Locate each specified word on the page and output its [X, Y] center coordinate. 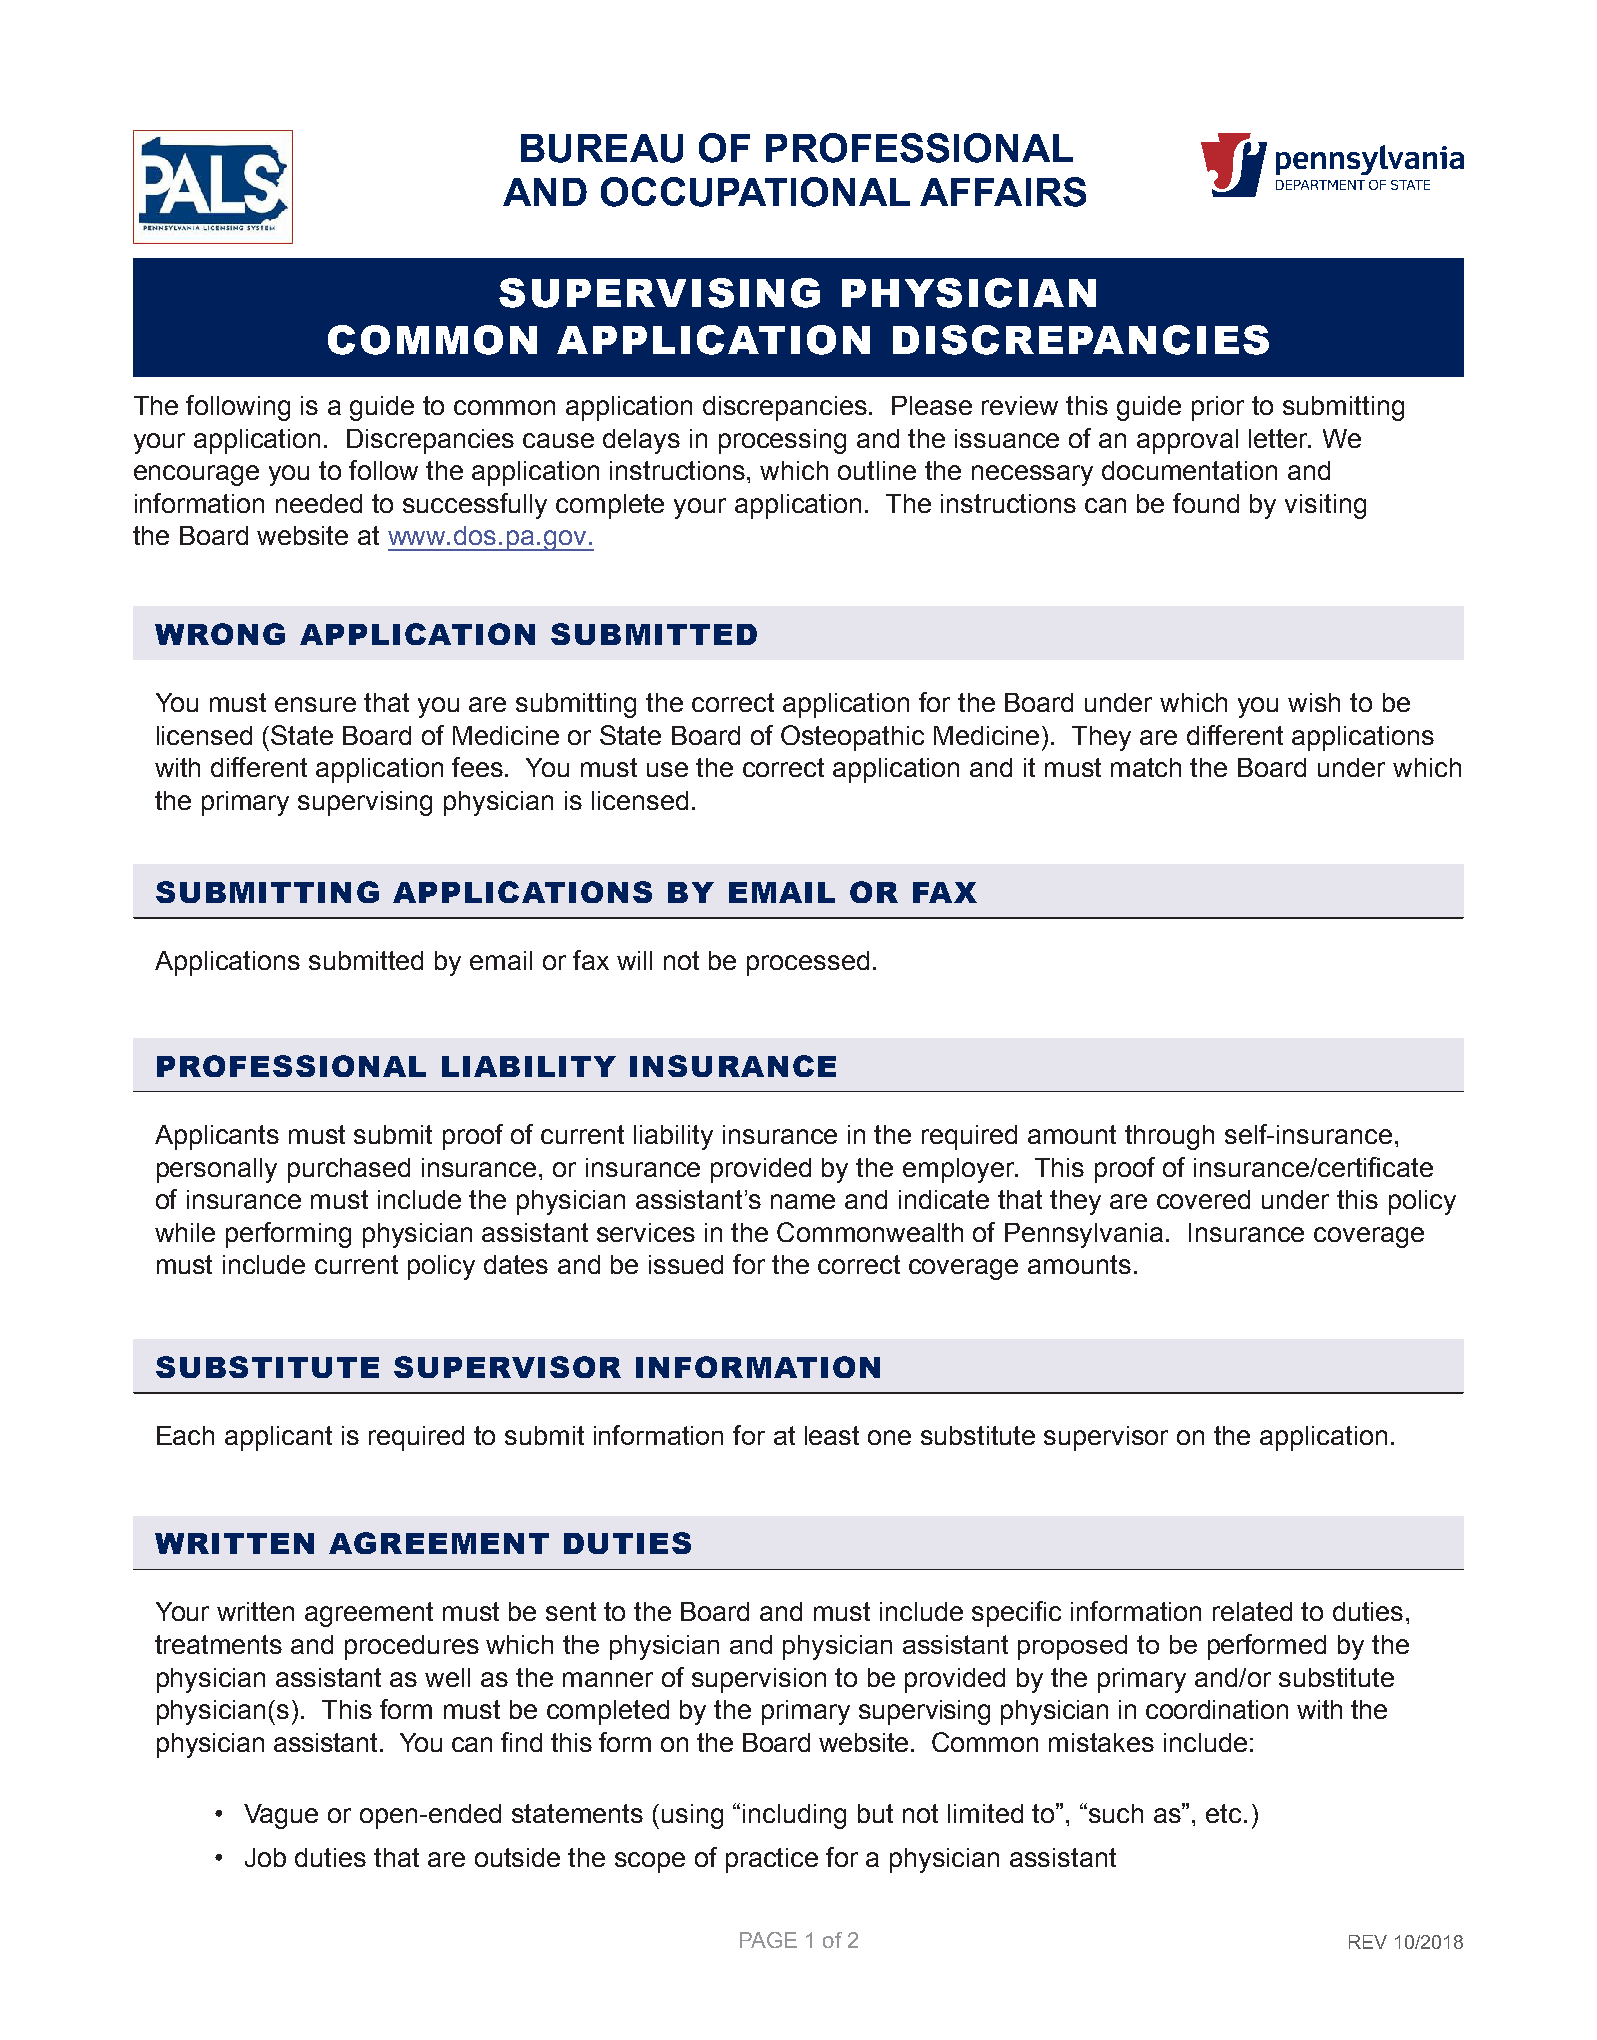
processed [808, 963]
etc [1225, 1813]
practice [772, 1860]
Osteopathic [852, 738]
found [1206, 503]
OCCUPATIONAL [755, 192]
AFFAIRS [1003, 192]
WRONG [220, 634]
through [1169, 1137]
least [832, 1435]
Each [185, 1435]
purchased [349, 1170]
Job [265, 1857]
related [1252, 1611]
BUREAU [602, 148]
